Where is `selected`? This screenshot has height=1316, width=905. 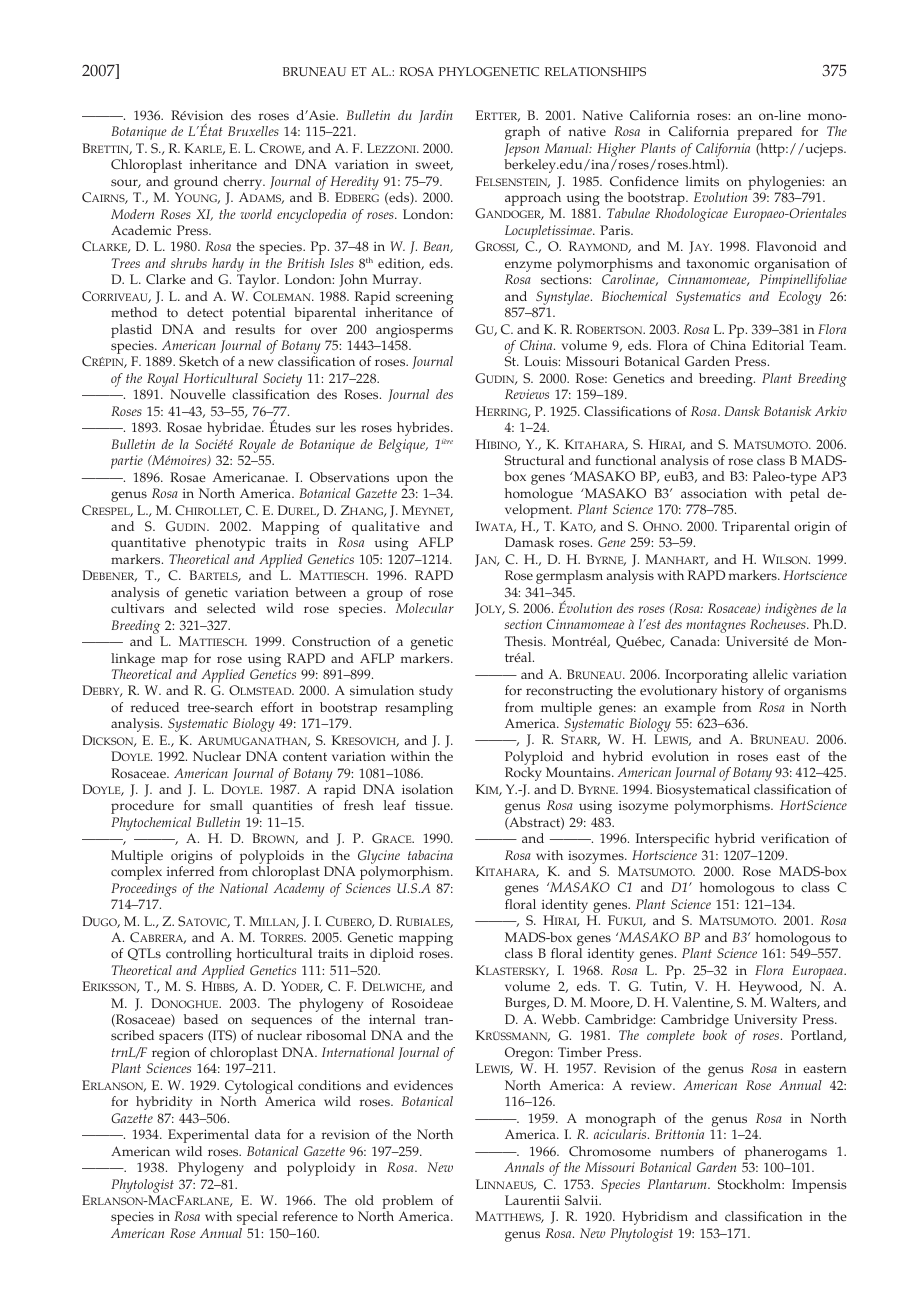
selected is located at coordinates (231, 608).
